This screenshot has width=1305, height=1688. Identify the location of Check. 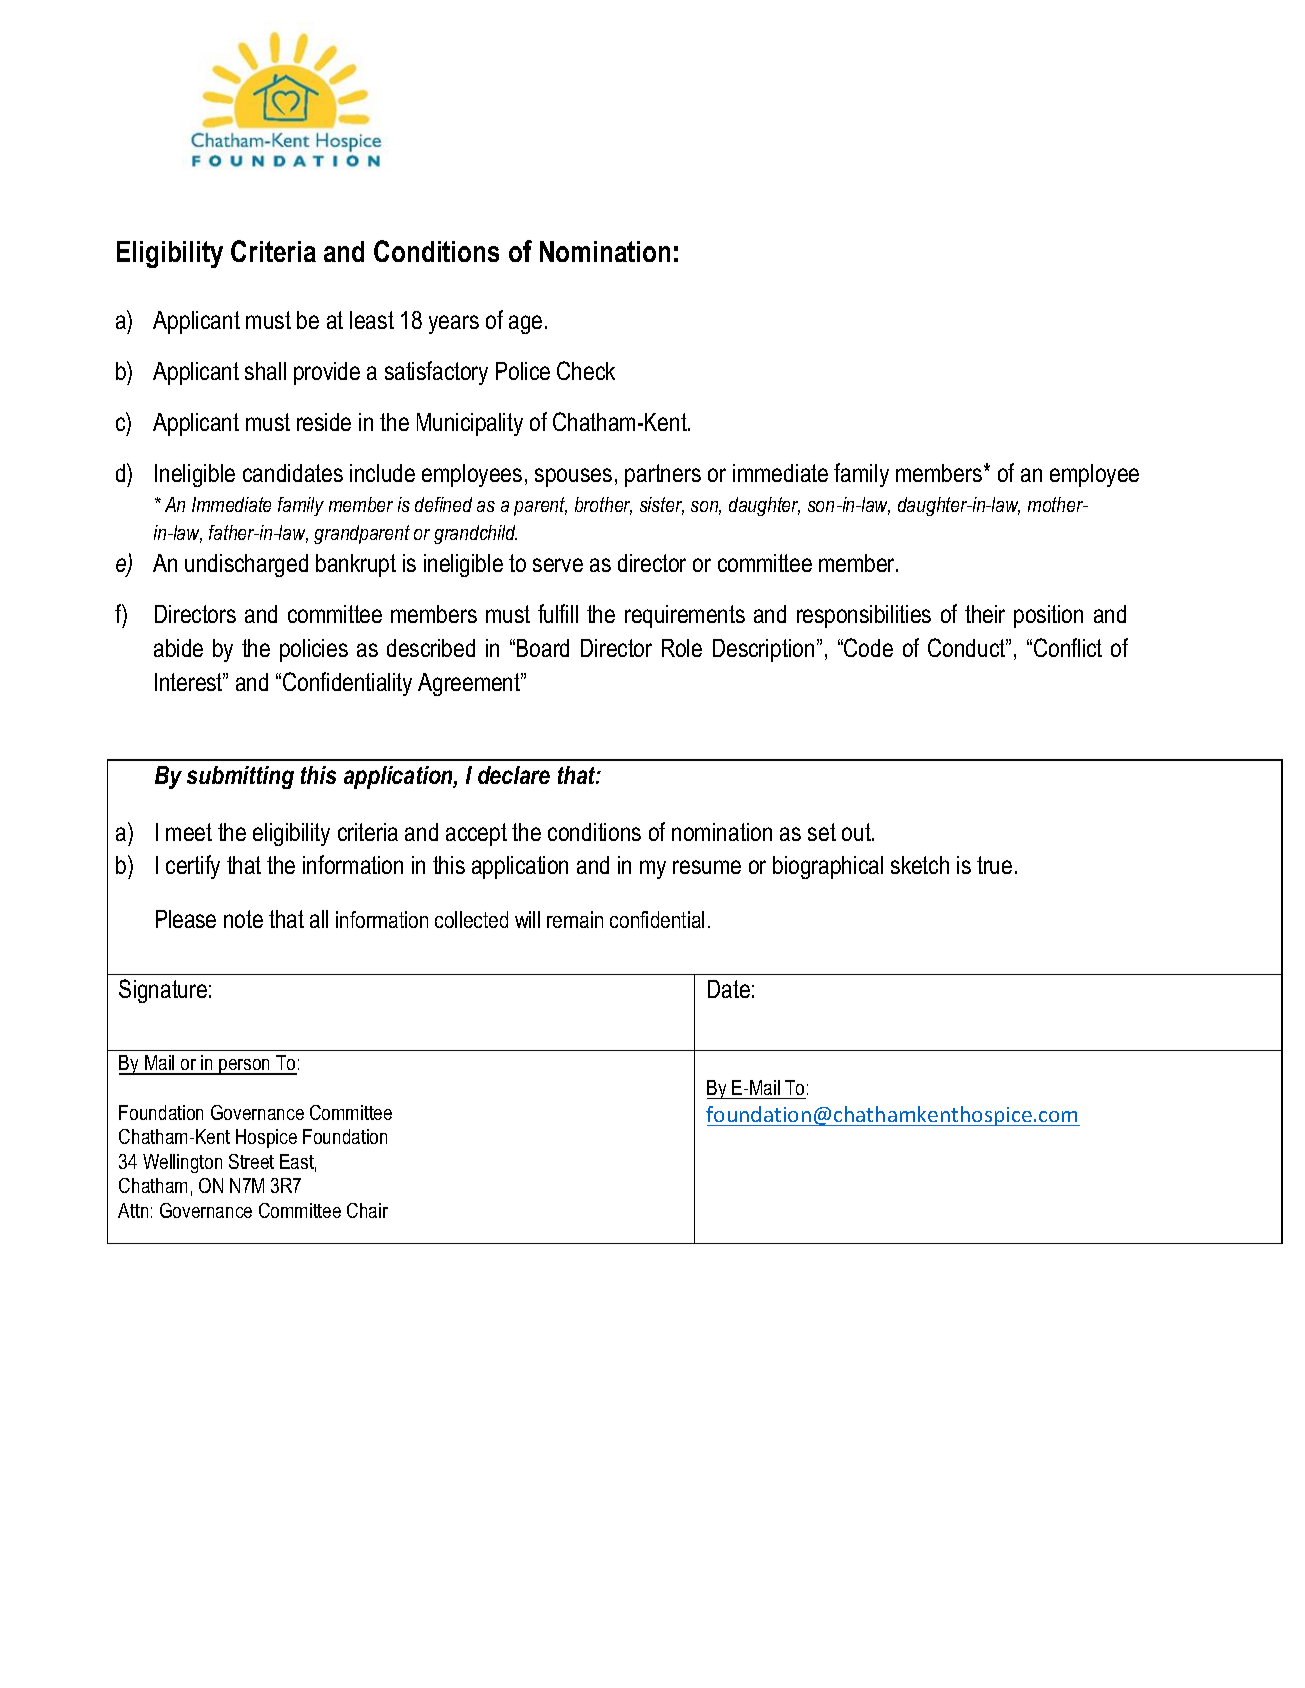
(586, 370).
